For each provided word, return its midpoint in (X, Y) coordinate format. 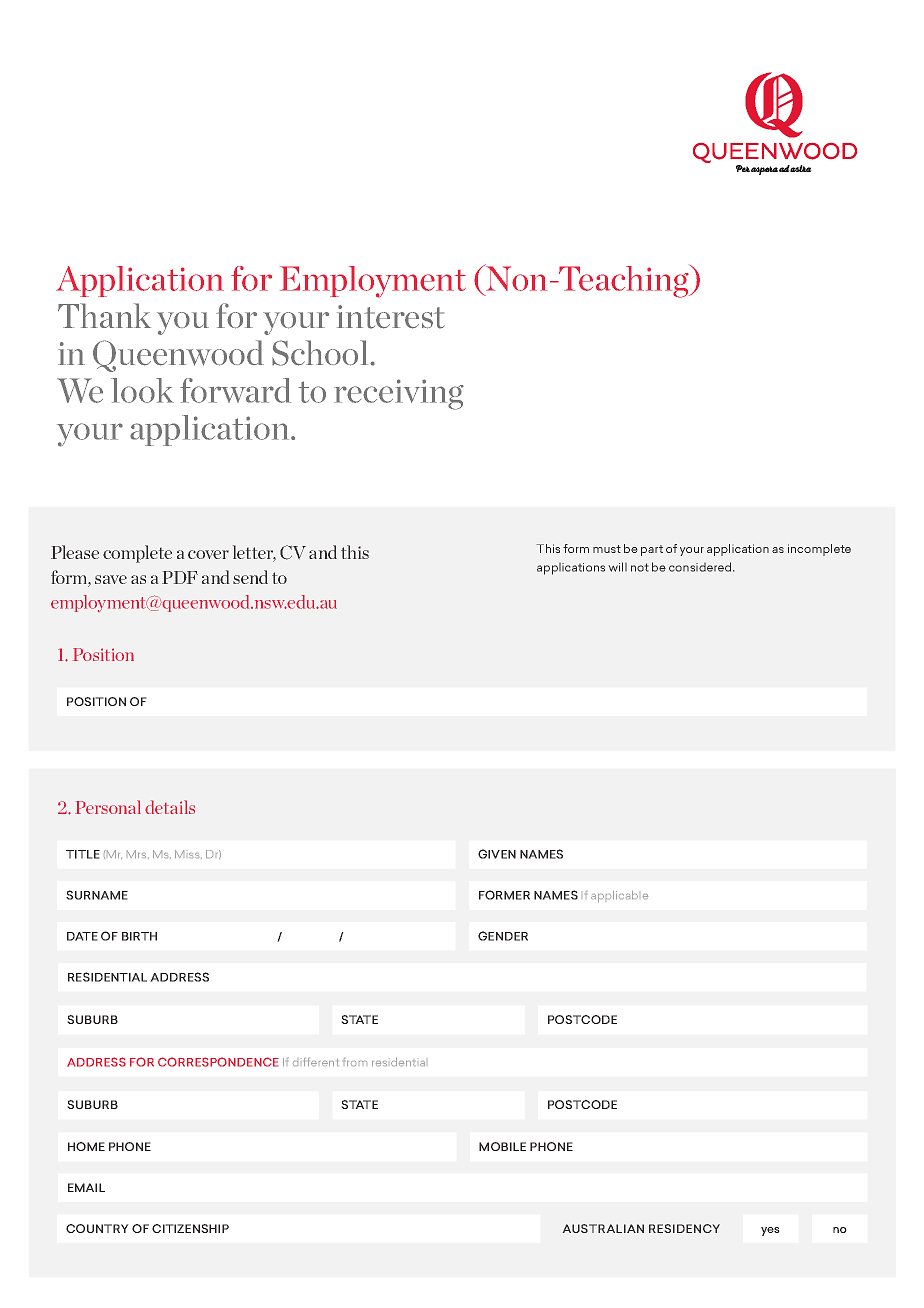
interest (391, 317)
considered (701, 567)
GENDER (503, 936)
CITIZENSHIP (190, 1228)
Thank (104, 315)
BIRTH (139, 936)
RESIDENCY (684, 1228)
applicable (619, 896)
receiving (399, 394)
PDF (180, 577)
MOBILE (502, 1146)
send (250, 577)
